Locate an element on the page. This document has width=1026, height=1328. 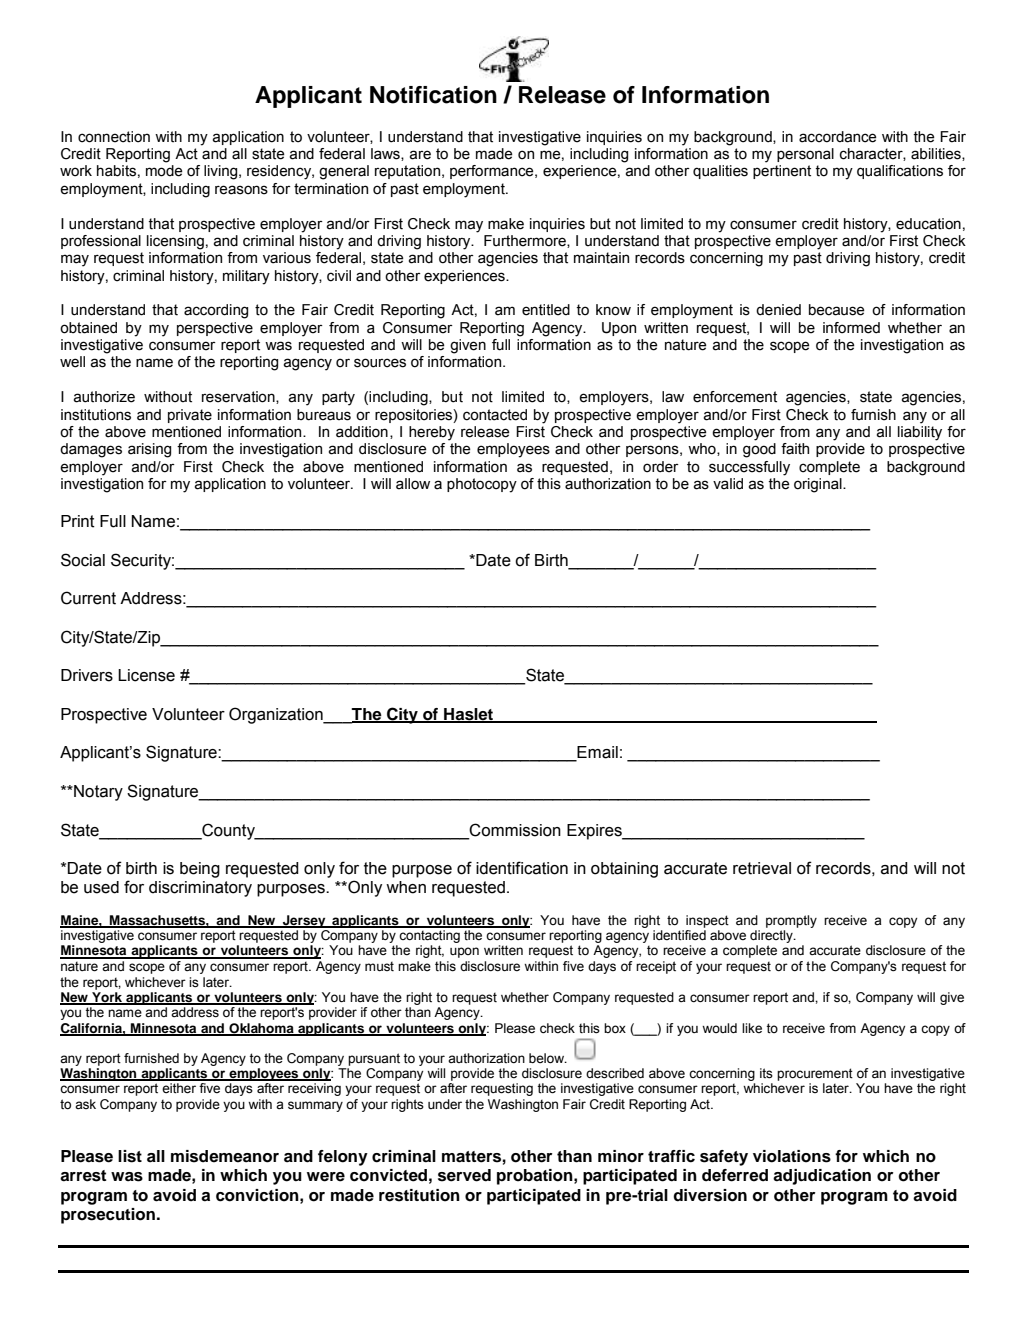
allow is located at coordinates (413, 484).
